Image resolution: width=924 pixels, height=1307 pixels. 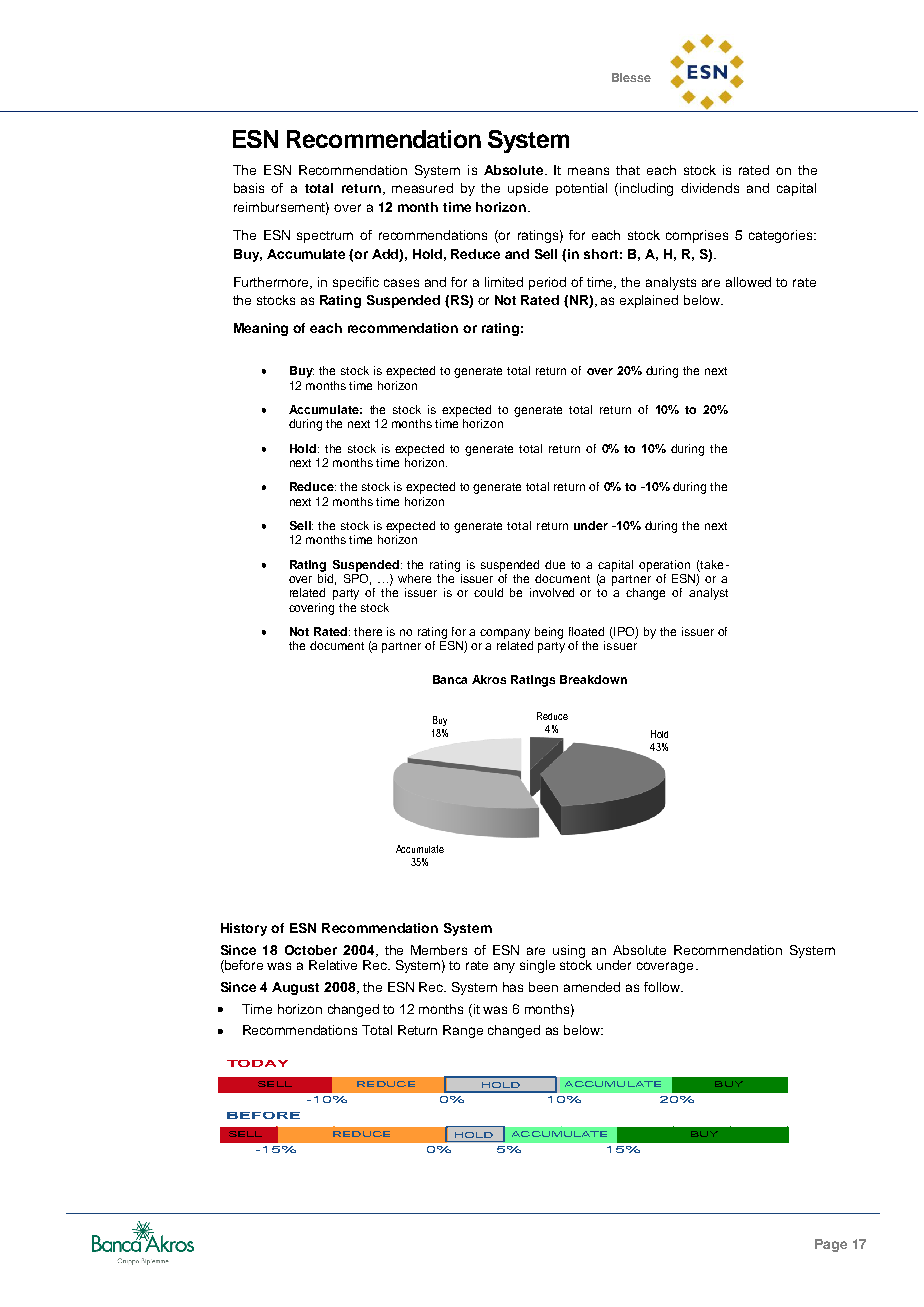 What do you see at coordinates (325, 237) in the page?
I see `spectrum` at bounding box center [325, 237].
